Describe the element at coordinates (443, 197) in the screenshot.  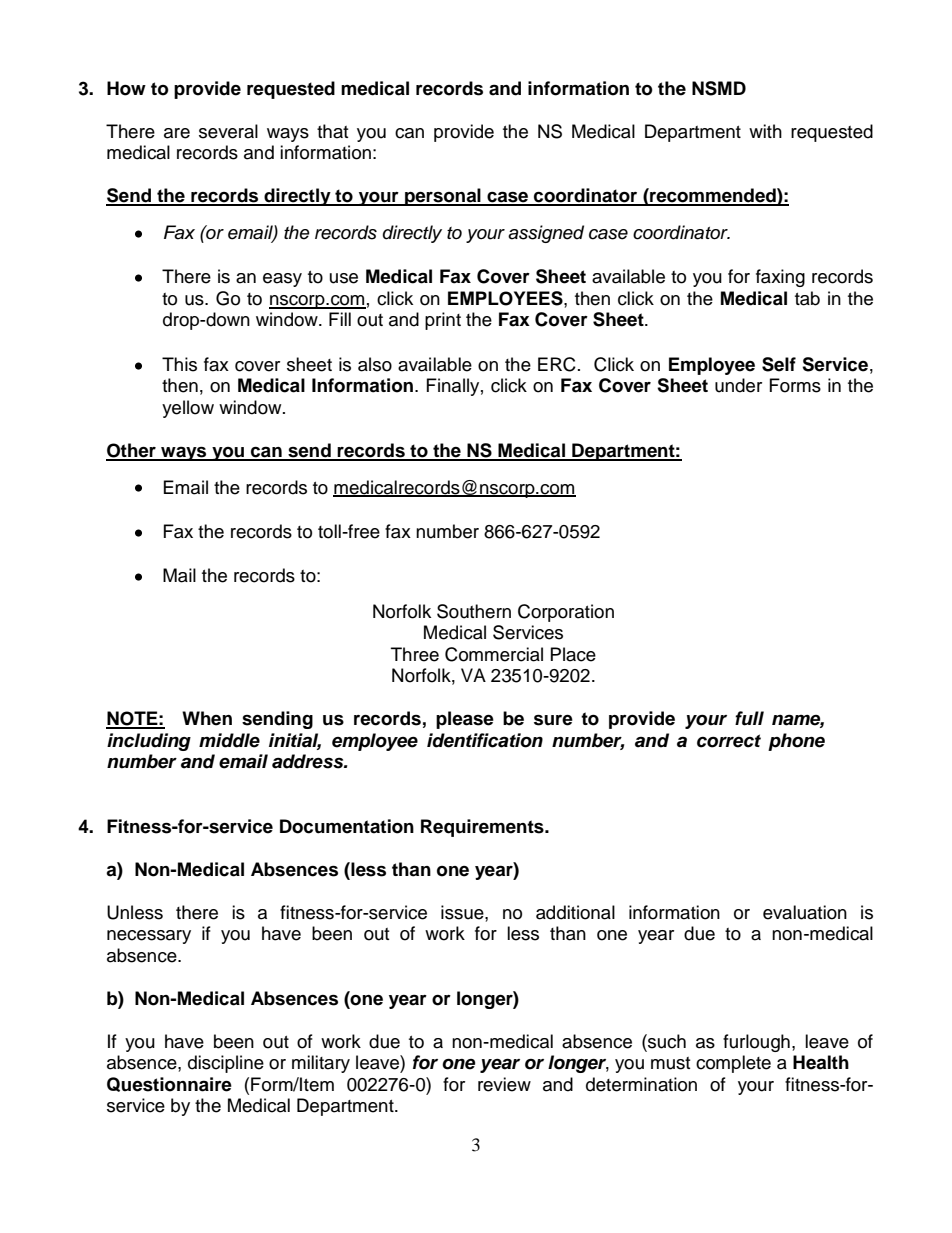
I see `personal` at that location.
